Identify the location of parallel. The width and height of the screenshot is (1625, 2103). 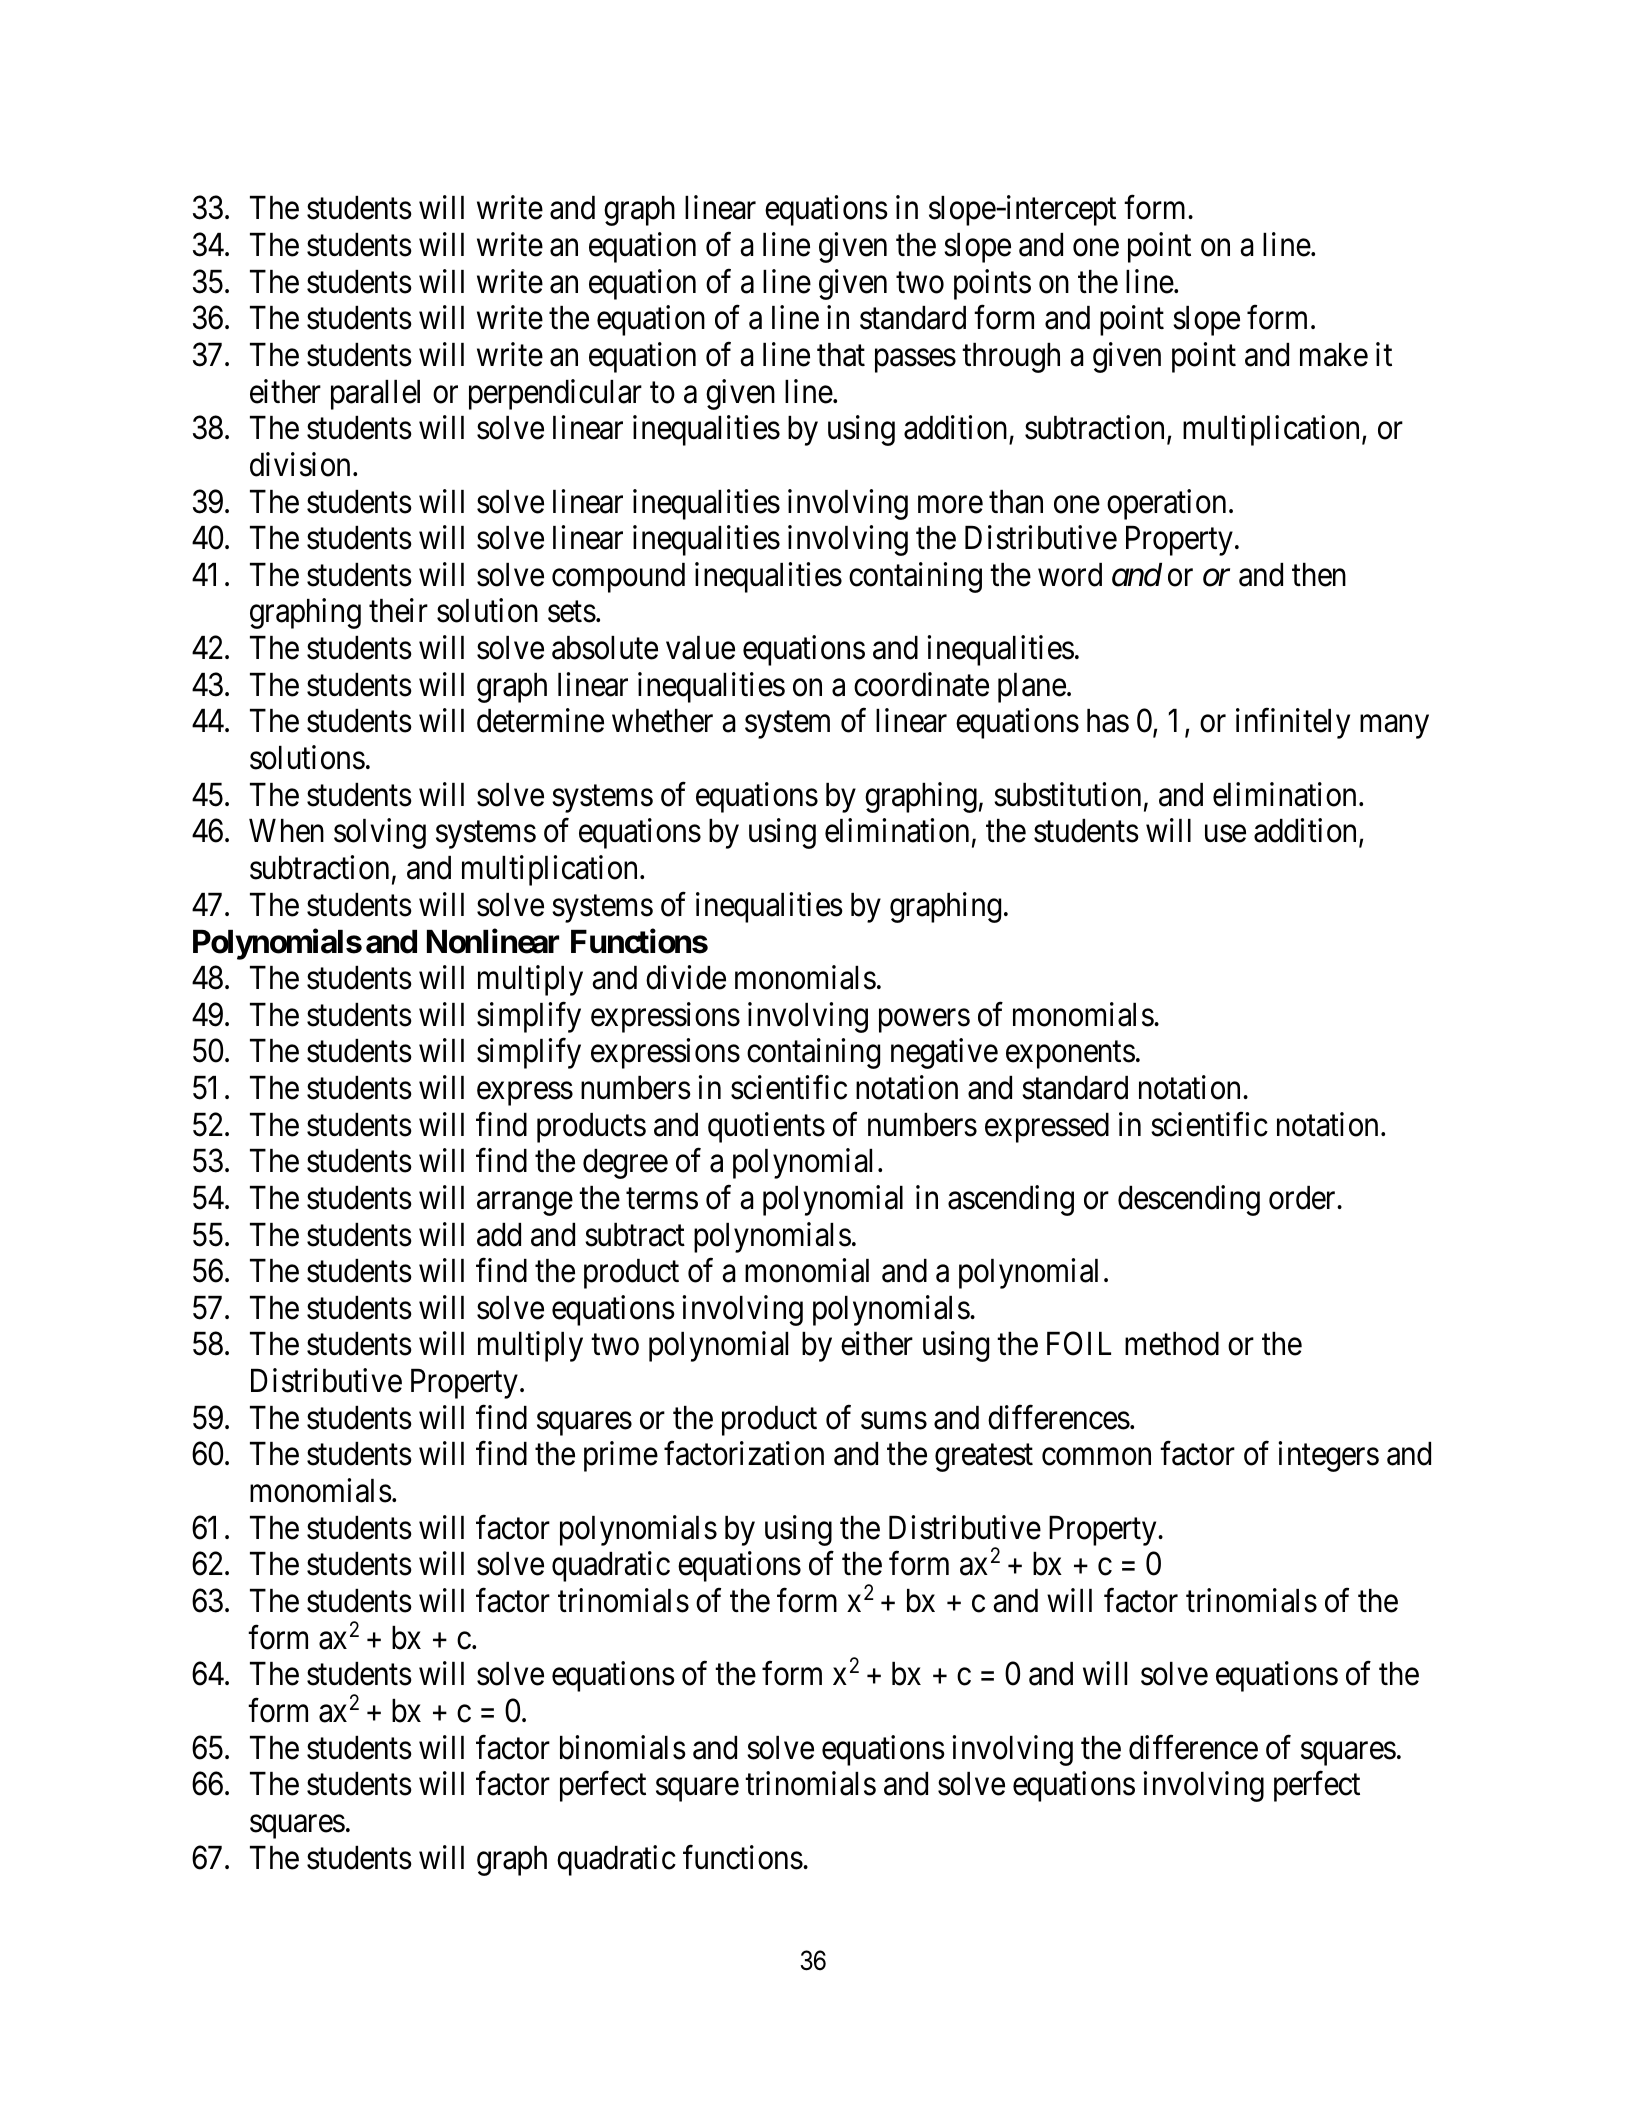
(375, 395).
